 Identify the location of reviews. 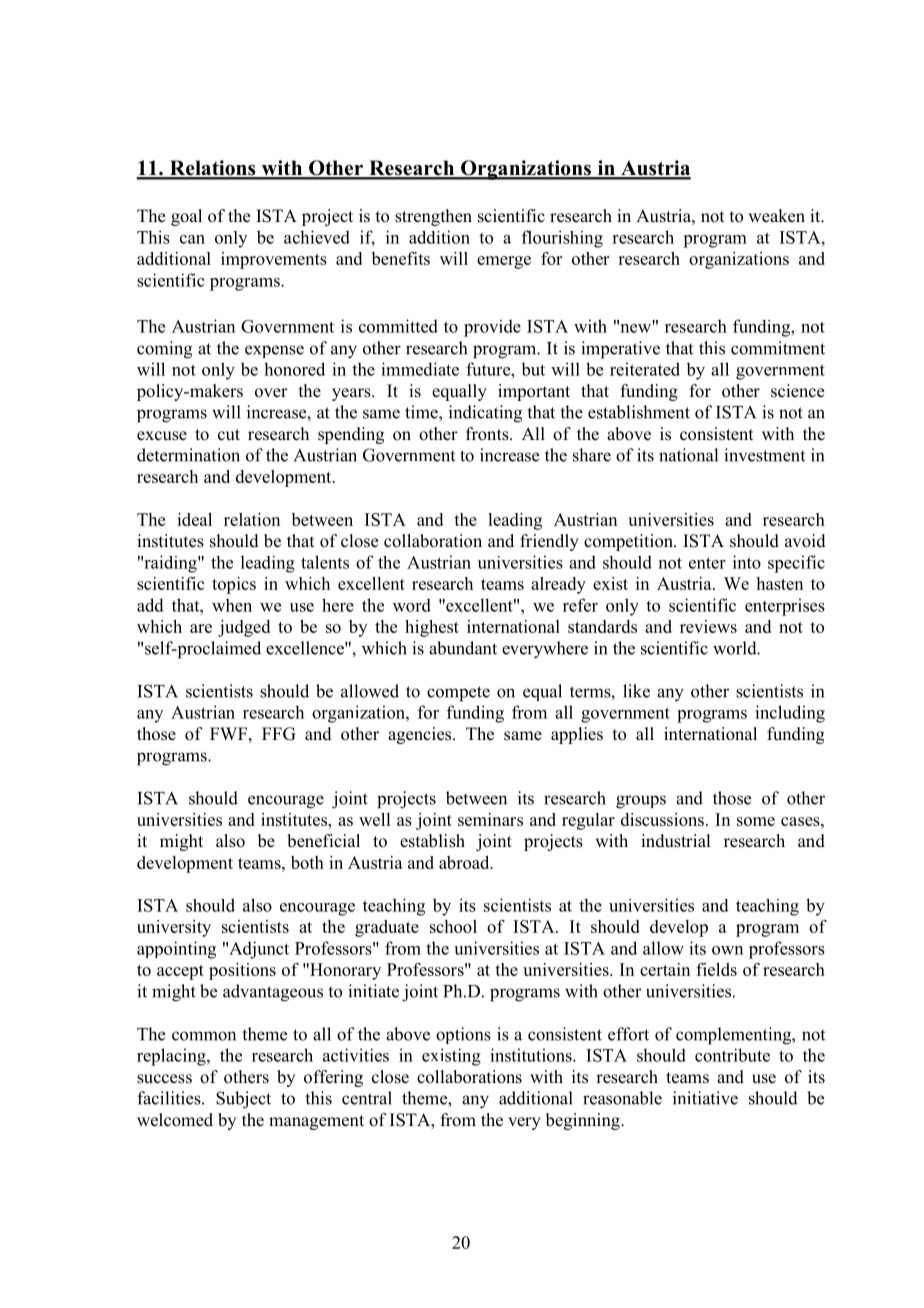
(708, 626).
